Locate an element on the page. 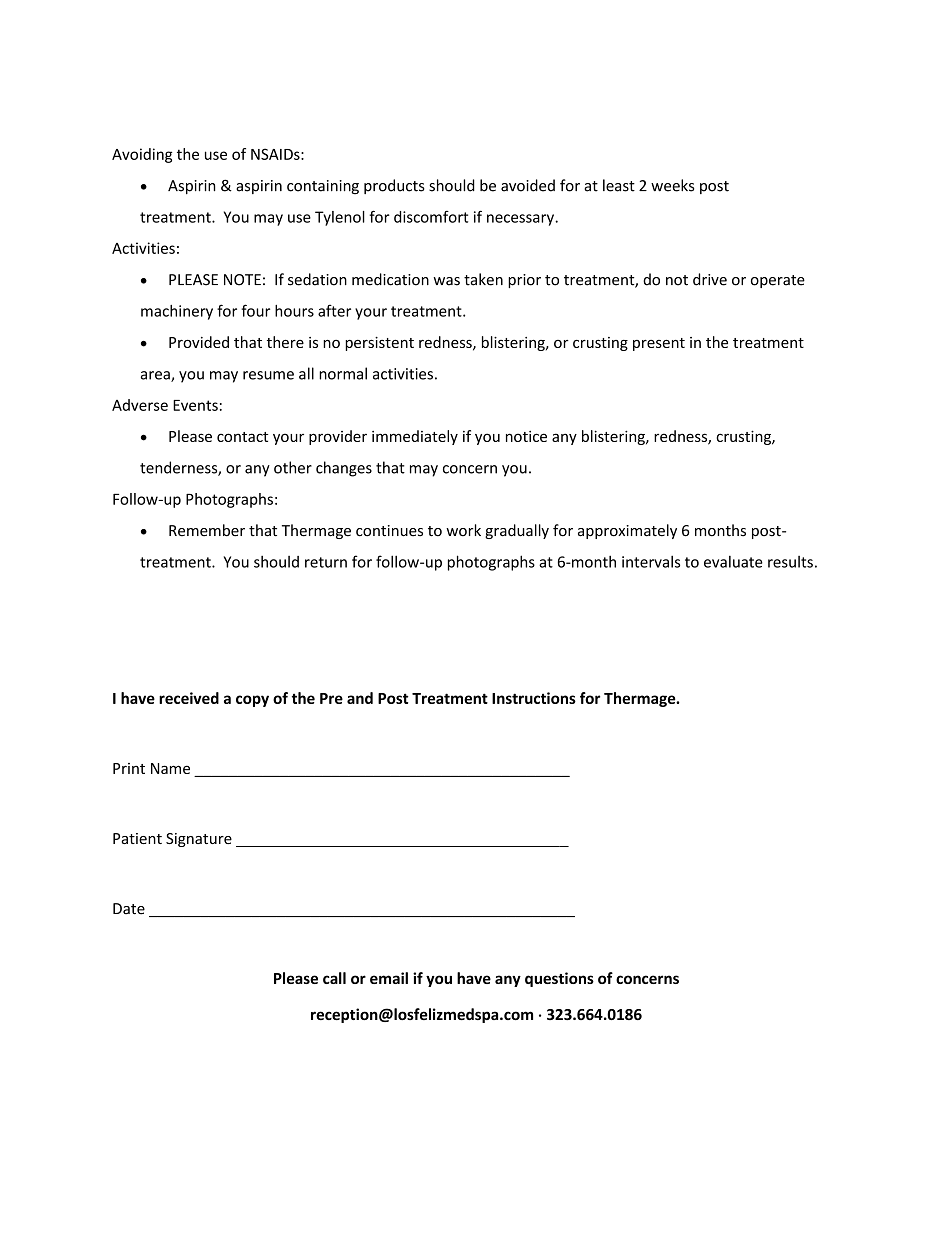 This page has width=952, height=1233. weeks is located at coordinates (672, 185).
